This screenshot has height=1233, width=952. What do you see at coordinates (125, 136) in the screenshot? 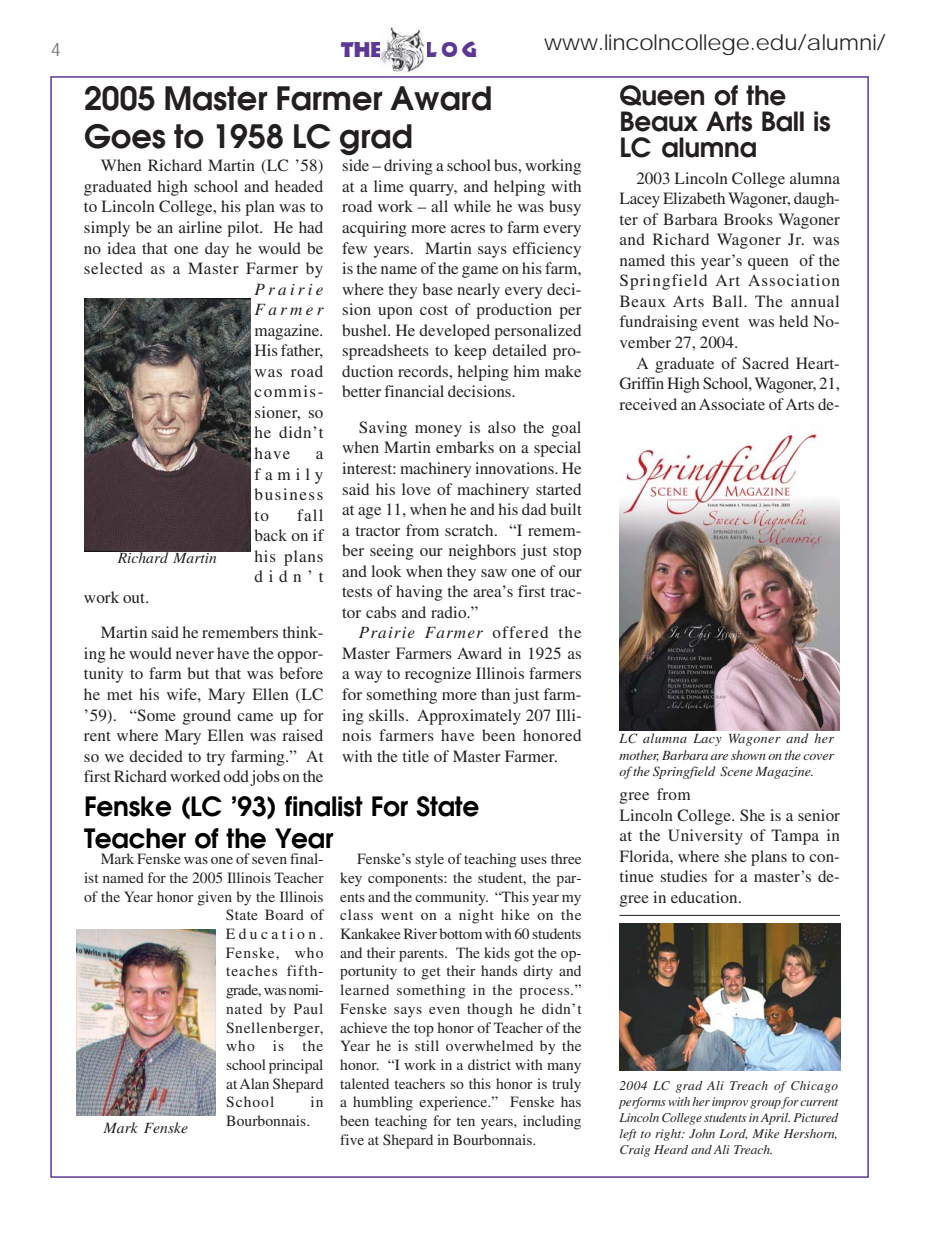
I see `Goes` at bounding box center [125, 136].
